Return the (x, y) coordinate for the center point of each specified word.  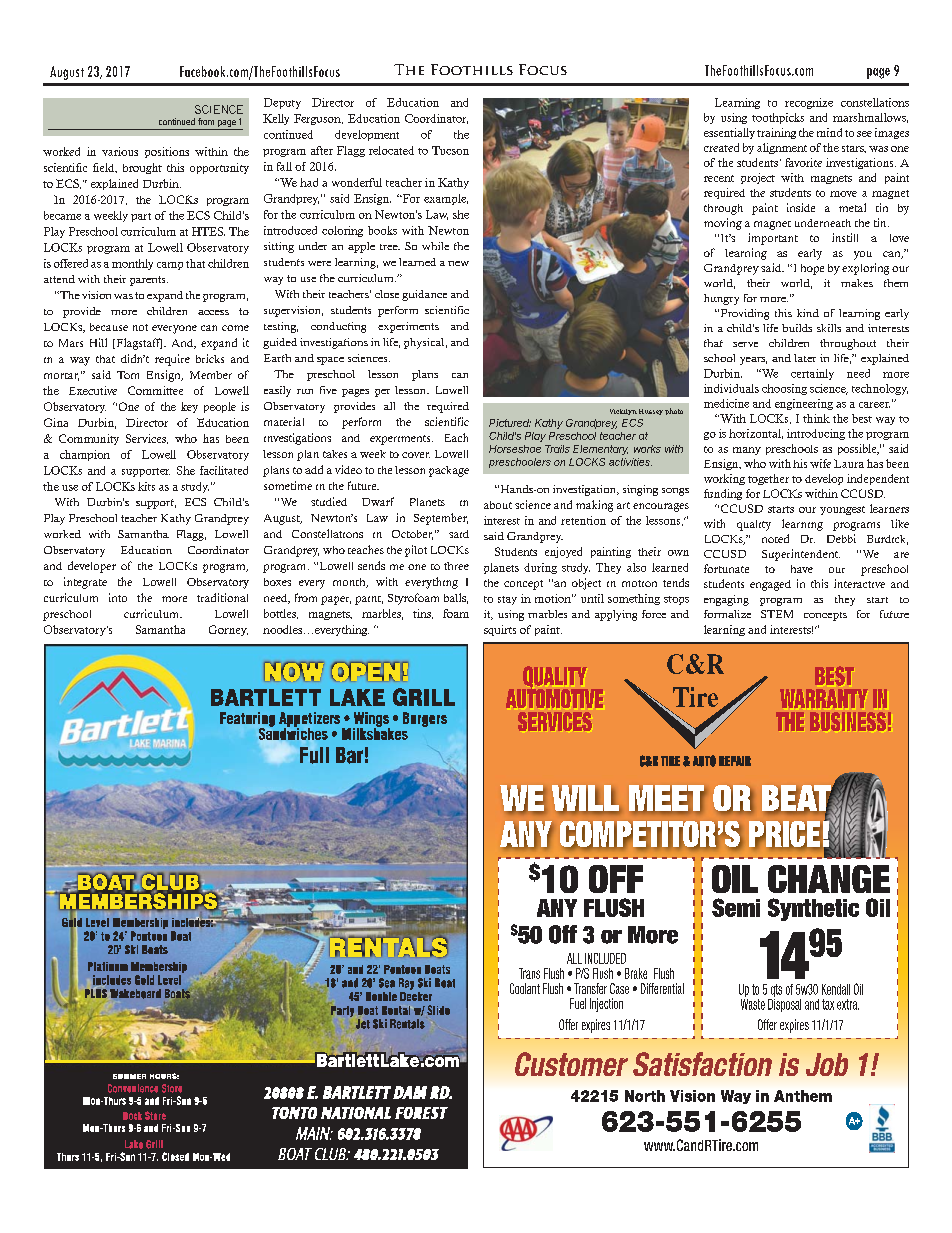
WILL (585, 799)
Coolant (525, 988)
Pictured (510, 423)
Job (827, 1064)
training (776, 133)
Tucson (450, 150)
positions (167, 152)
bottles (281, 614)
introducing (816, 434)
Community (89, 439)
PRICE (784, 834)
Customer (571, 1064)
